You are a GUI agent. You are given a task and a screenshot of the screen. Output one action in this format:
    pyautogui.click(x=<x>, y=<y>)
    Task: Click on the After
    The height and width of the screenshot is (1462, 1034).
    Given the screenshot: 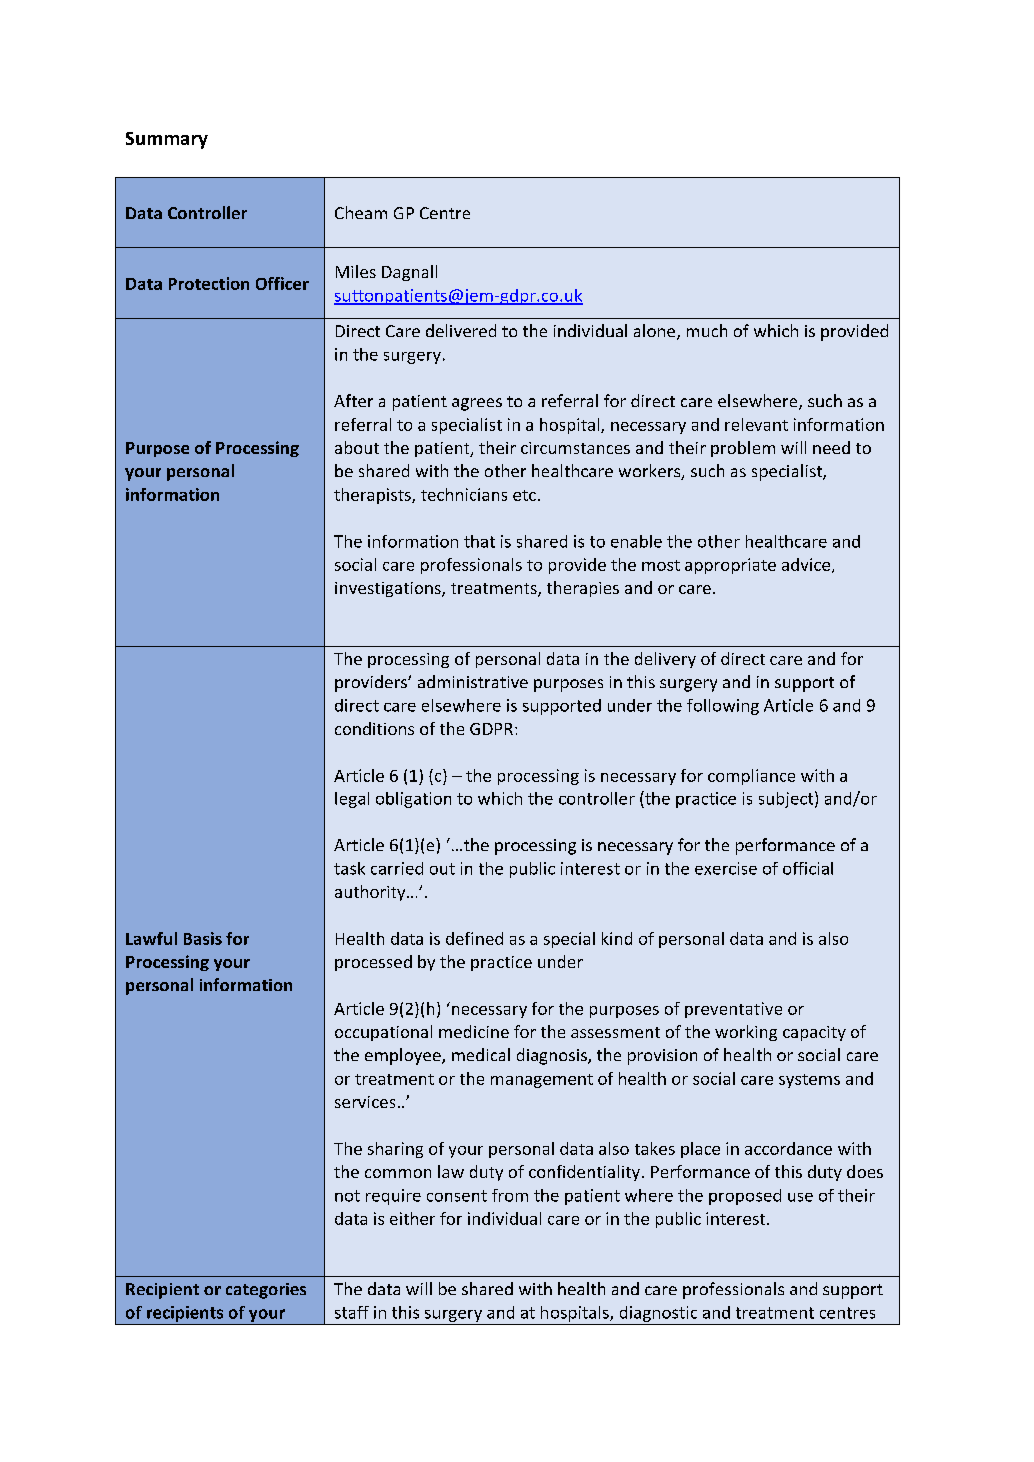 What is the action you would take?
    pyautogui.click(x=353, y=400)
